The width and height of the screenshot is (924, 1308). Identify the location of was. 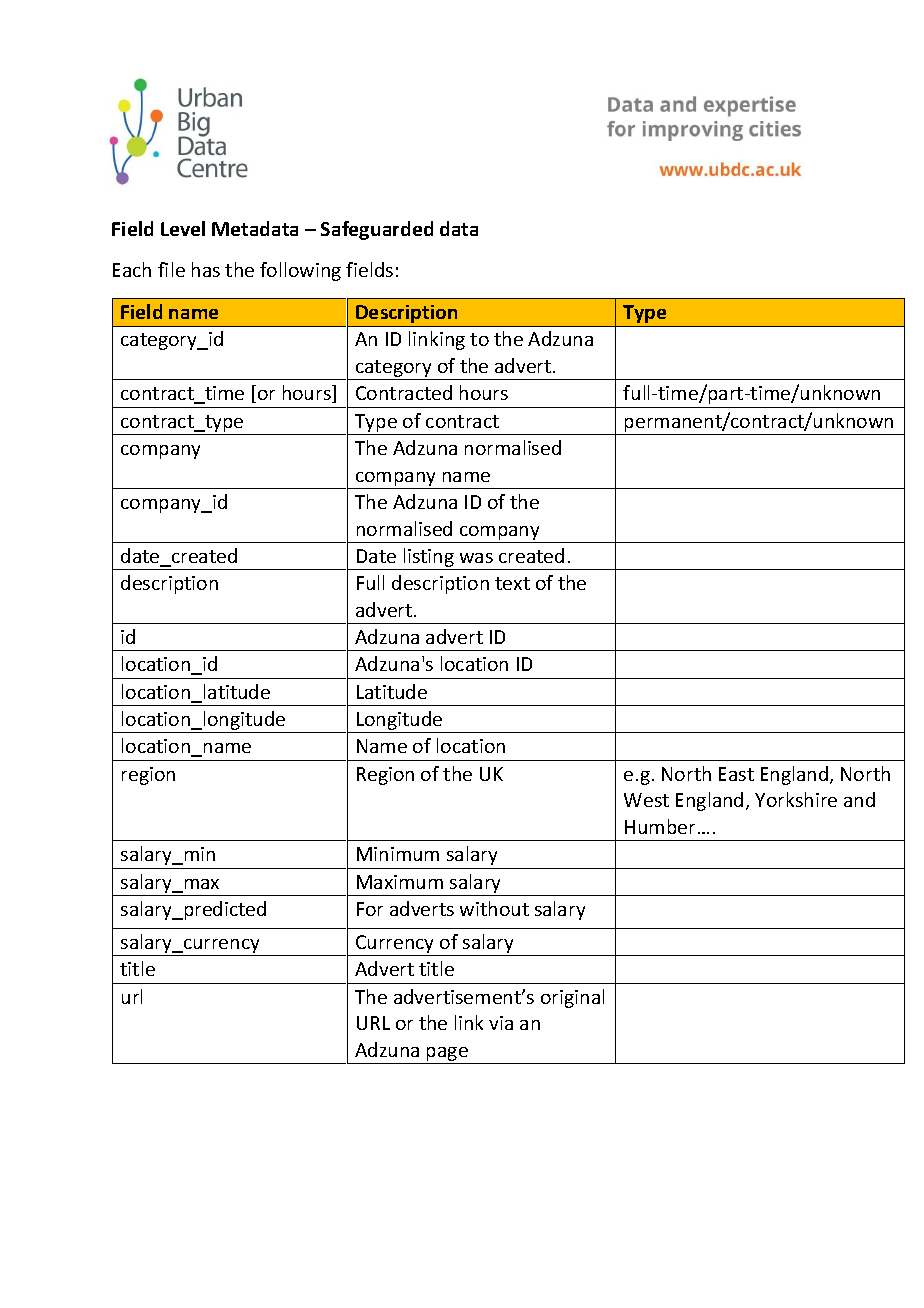
(476, 558).
